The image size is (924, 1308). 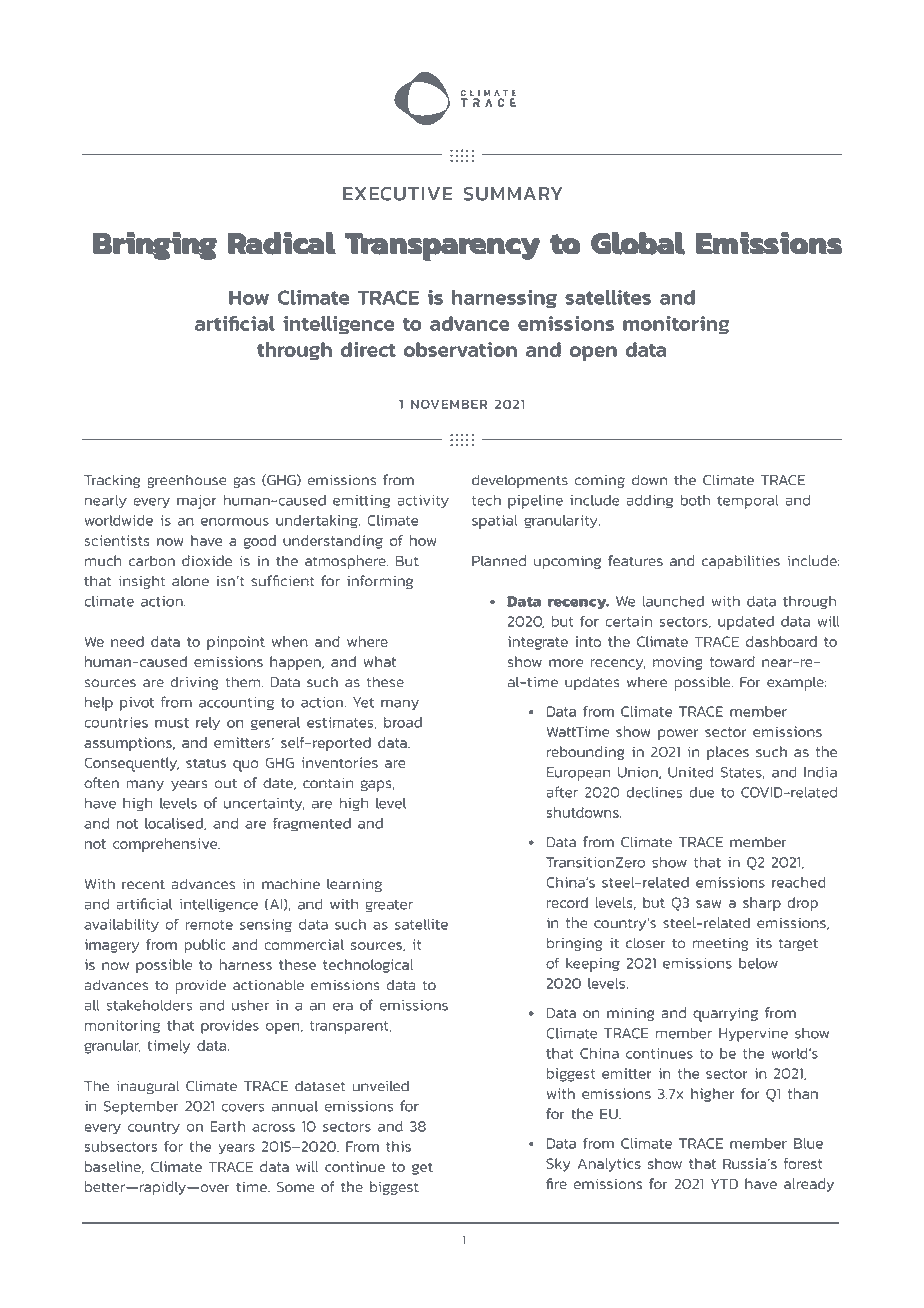 I want to click on SUMMARY, so click(x=512, y=194).
